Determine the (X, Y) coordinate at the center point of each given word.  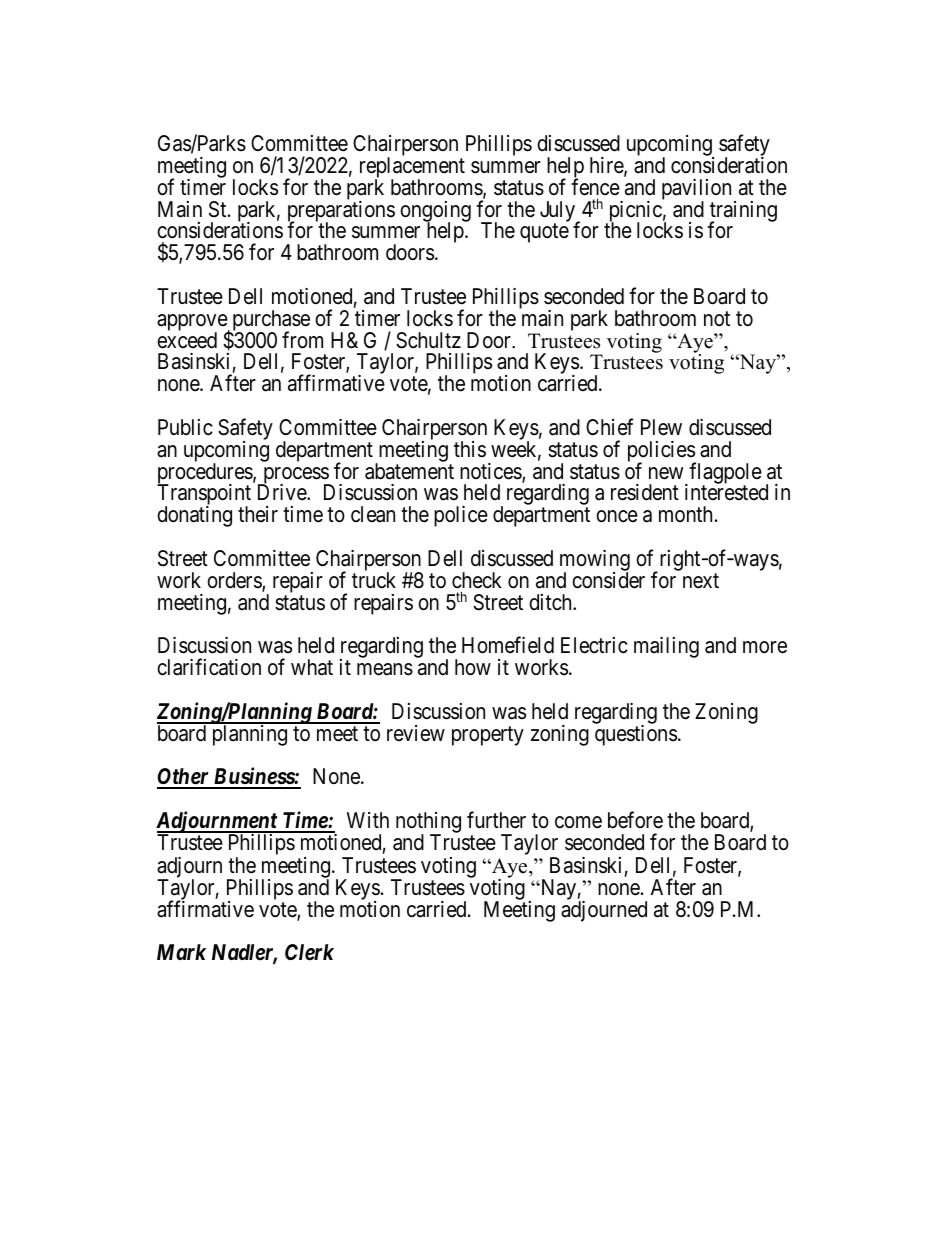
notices (491, 472)
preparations (341, 212)
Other (184, 778)
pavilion (696, 190)
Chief (609, 426)
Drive (283, 492)
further (496, 820)
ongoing (435, 212)
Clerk (309, 952)
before (635, 820)
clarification (209, 667)
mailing (666, 647)
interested (726, 492)
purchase (270, 321)
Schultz (428, 340)
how (473, 667)
